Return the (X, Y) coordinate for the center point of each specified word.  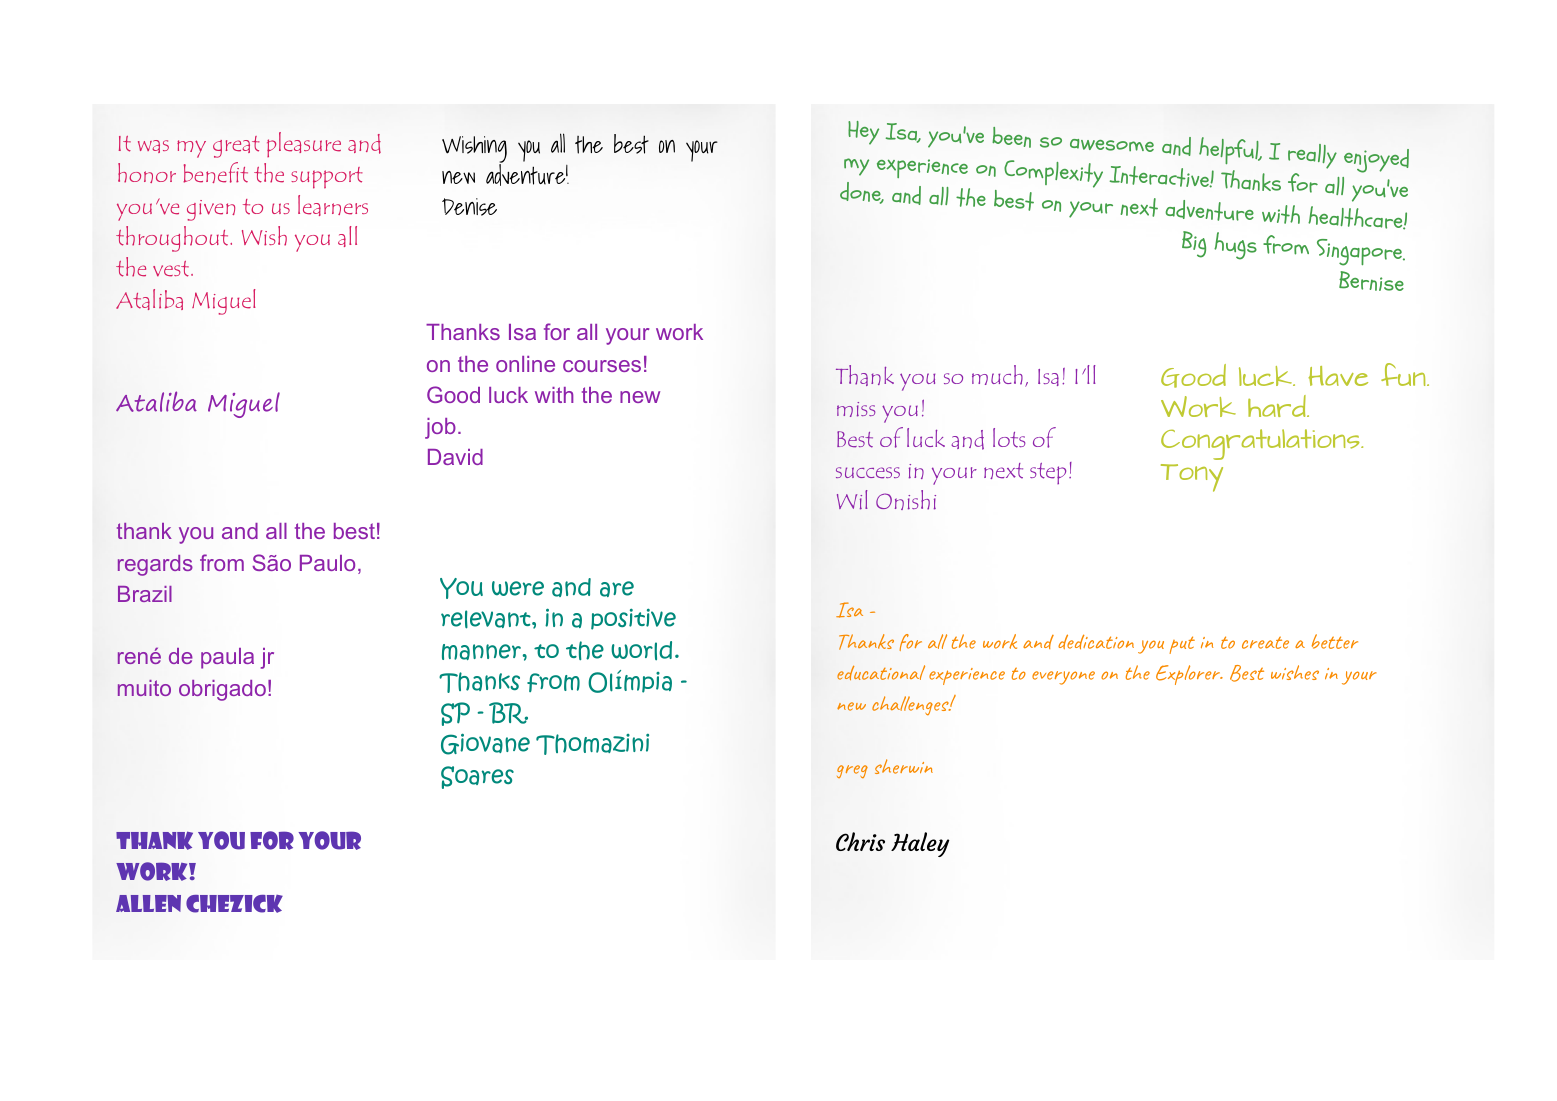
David (455, 457)
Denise (469, 207)
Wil (852, 500)
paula (227, 658)
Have (1338, 376)
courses (602, 366)
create (1265, 642)
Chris (860, 841)
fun (1404, 374)
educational (881, 672)
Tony (1192, 478)
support (327, 178)
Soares (477, 777)
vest (172, 269)
